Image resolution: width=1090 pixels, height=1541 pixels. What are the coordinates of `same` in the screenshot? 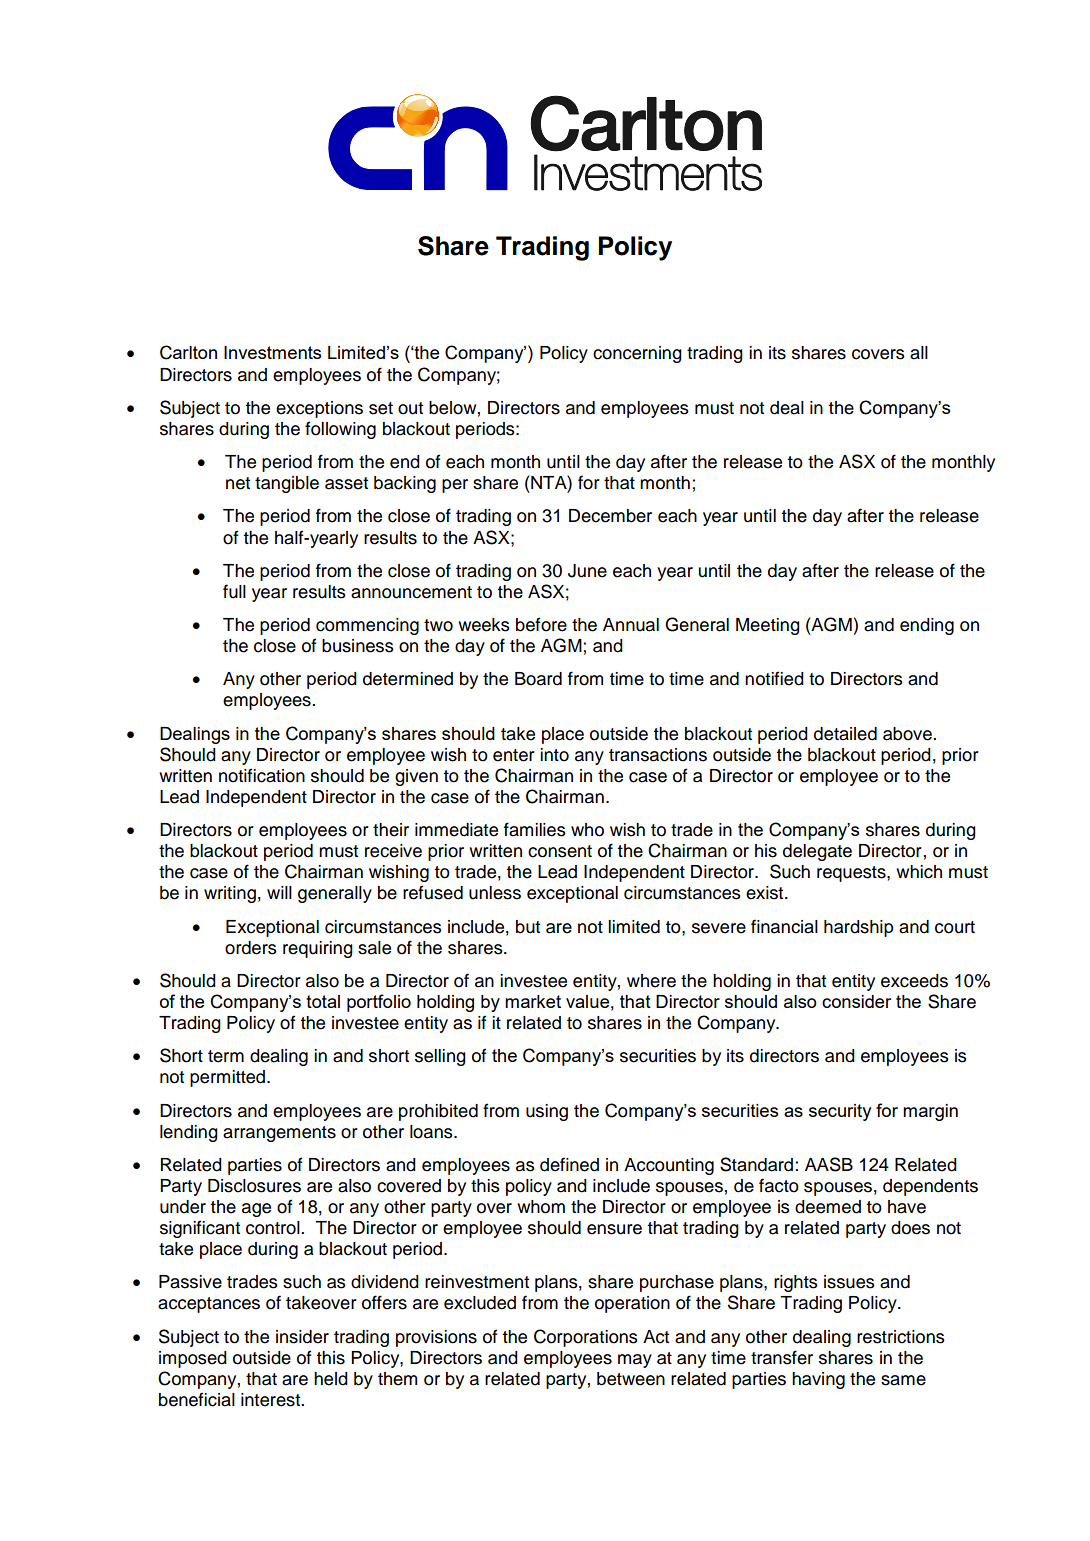 It's located at (903, 1380).
